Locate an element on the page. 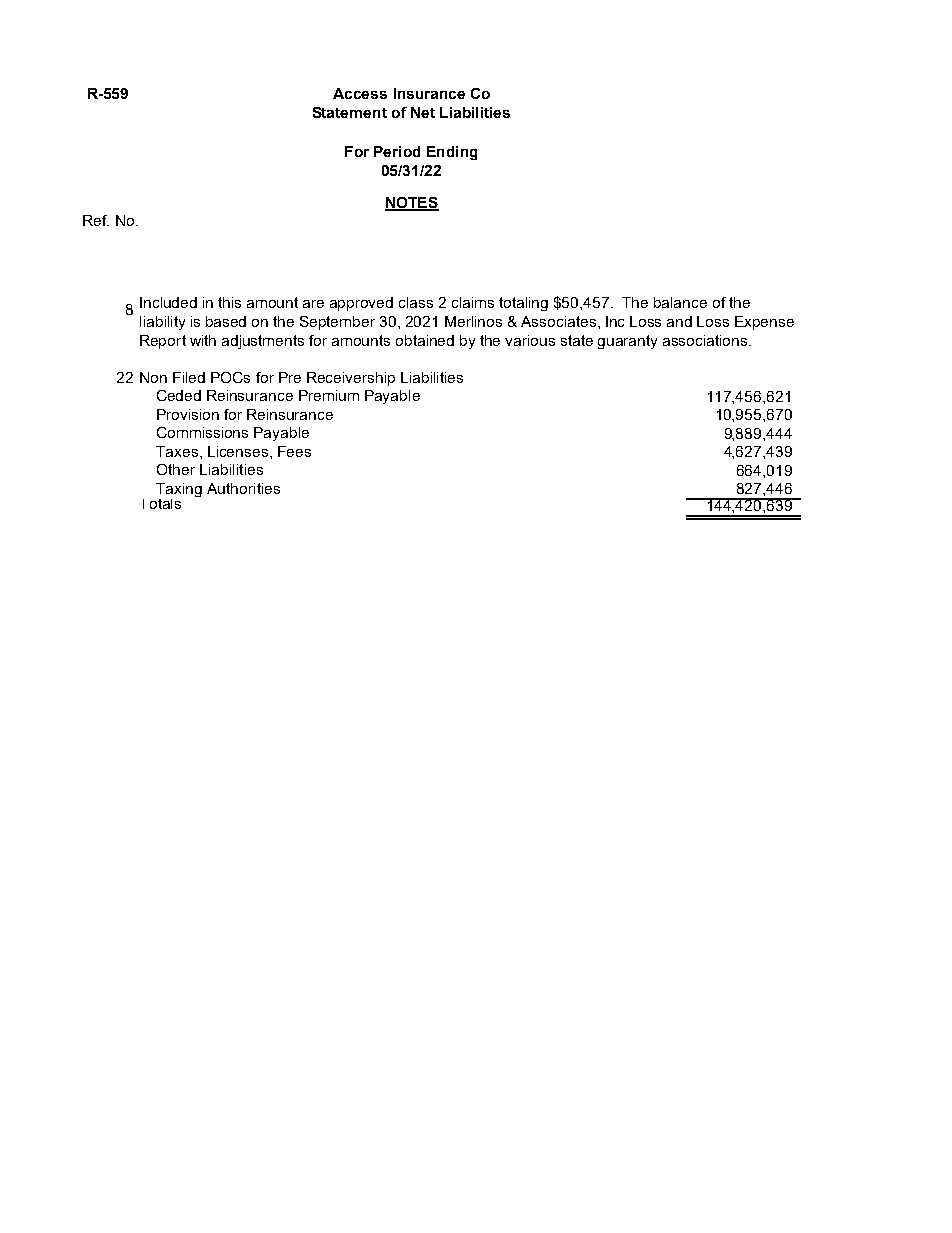  Filed is located at coordinates (189, 377).
